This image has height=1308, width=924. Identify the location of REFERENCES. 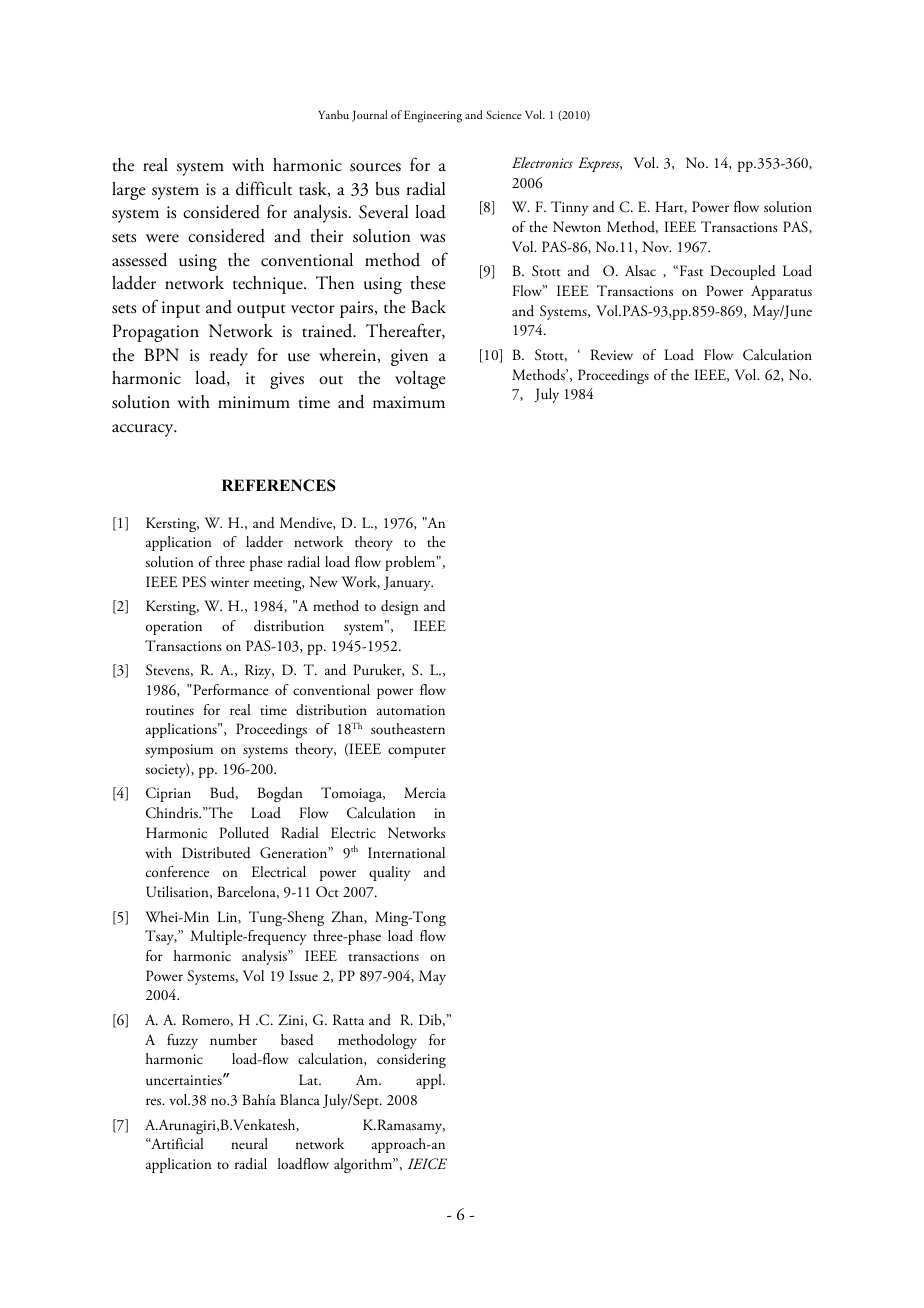
(279, 485).
